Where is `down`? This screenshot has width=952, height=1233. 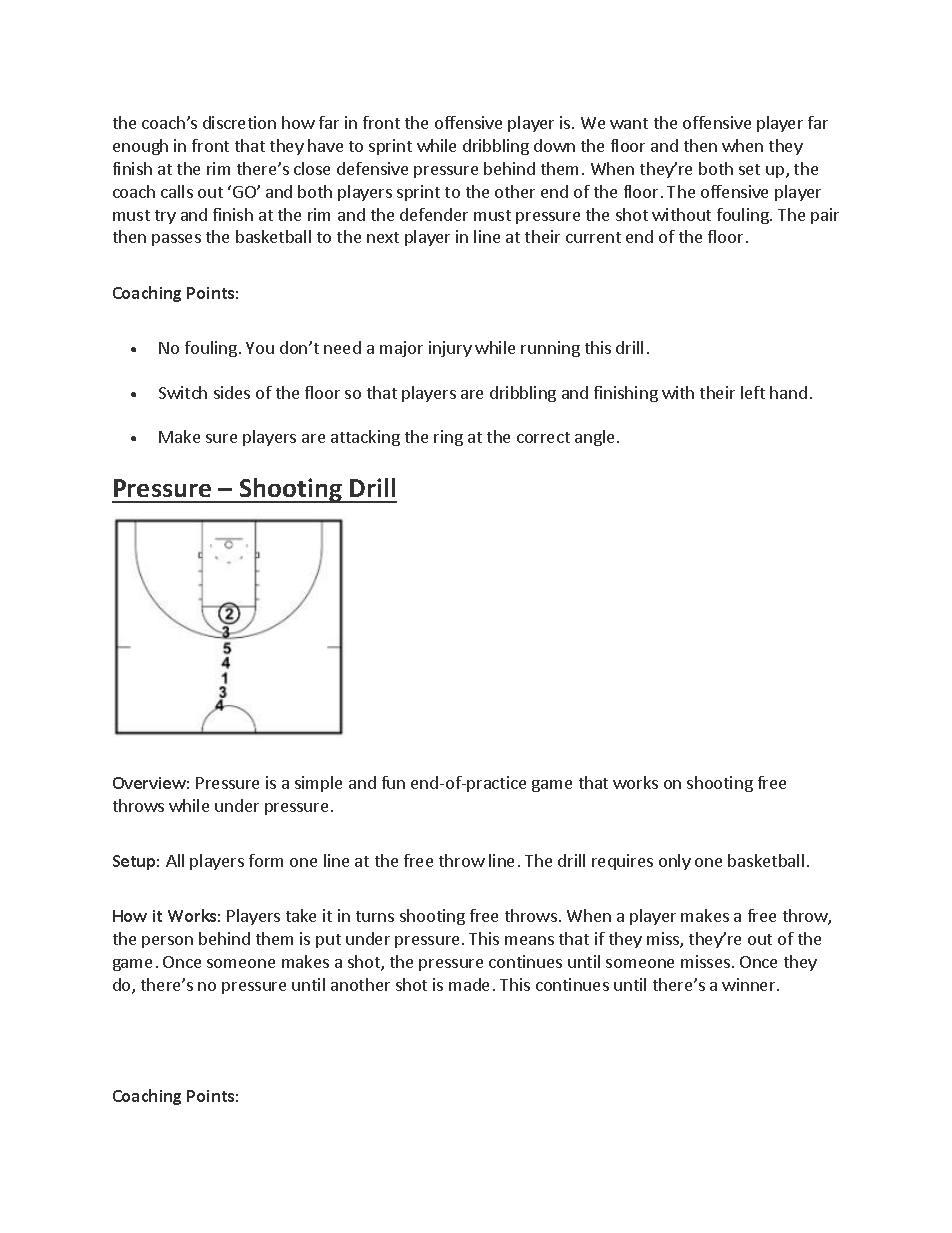 down is located at coordinates (554, 145).
